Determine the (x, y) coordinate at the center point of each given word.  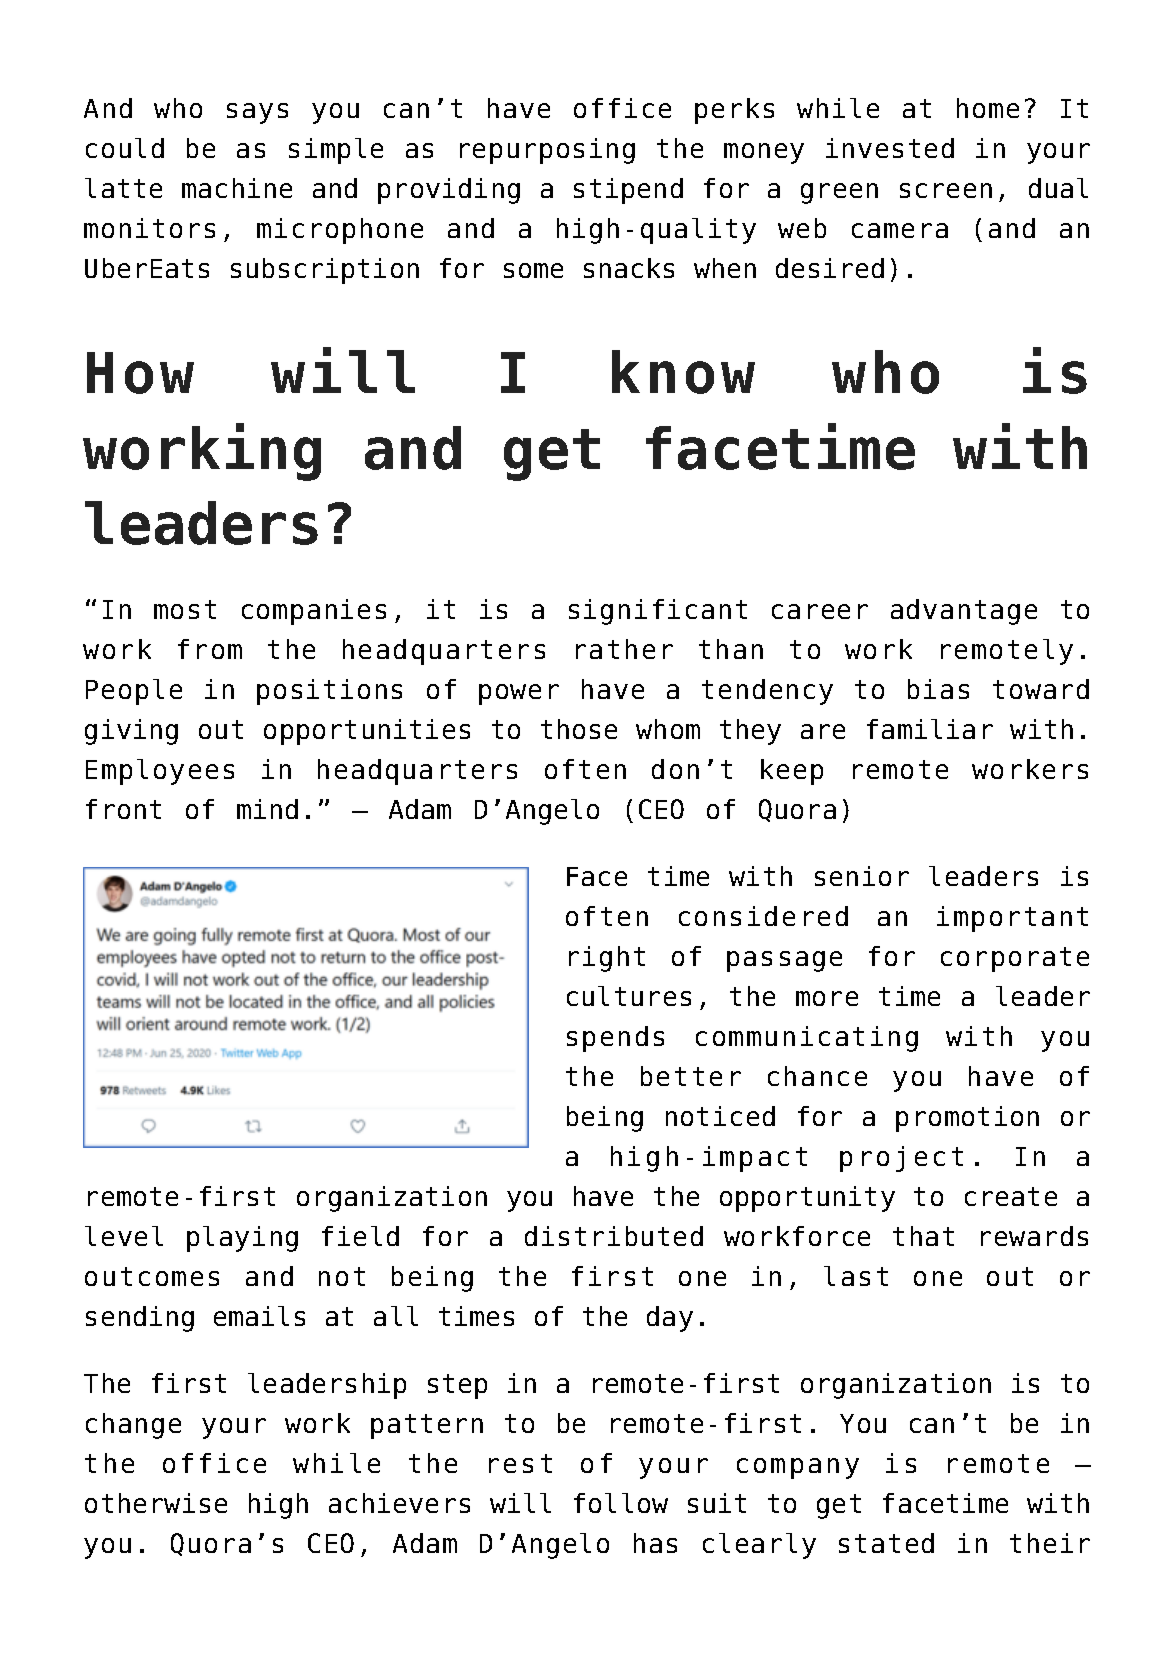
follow (621, 1503)
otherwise (156, 1503)
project (901, 1159)
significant (658, 612)
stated (886, 1543)
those (579, 729)
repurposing (547, 151)
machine (237, 188)
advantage (964, 612)
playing (242, 1239)
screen (946, 190)
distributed (614, 1236)
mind (267, 809)
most (185, 609)
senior (862, 876)
